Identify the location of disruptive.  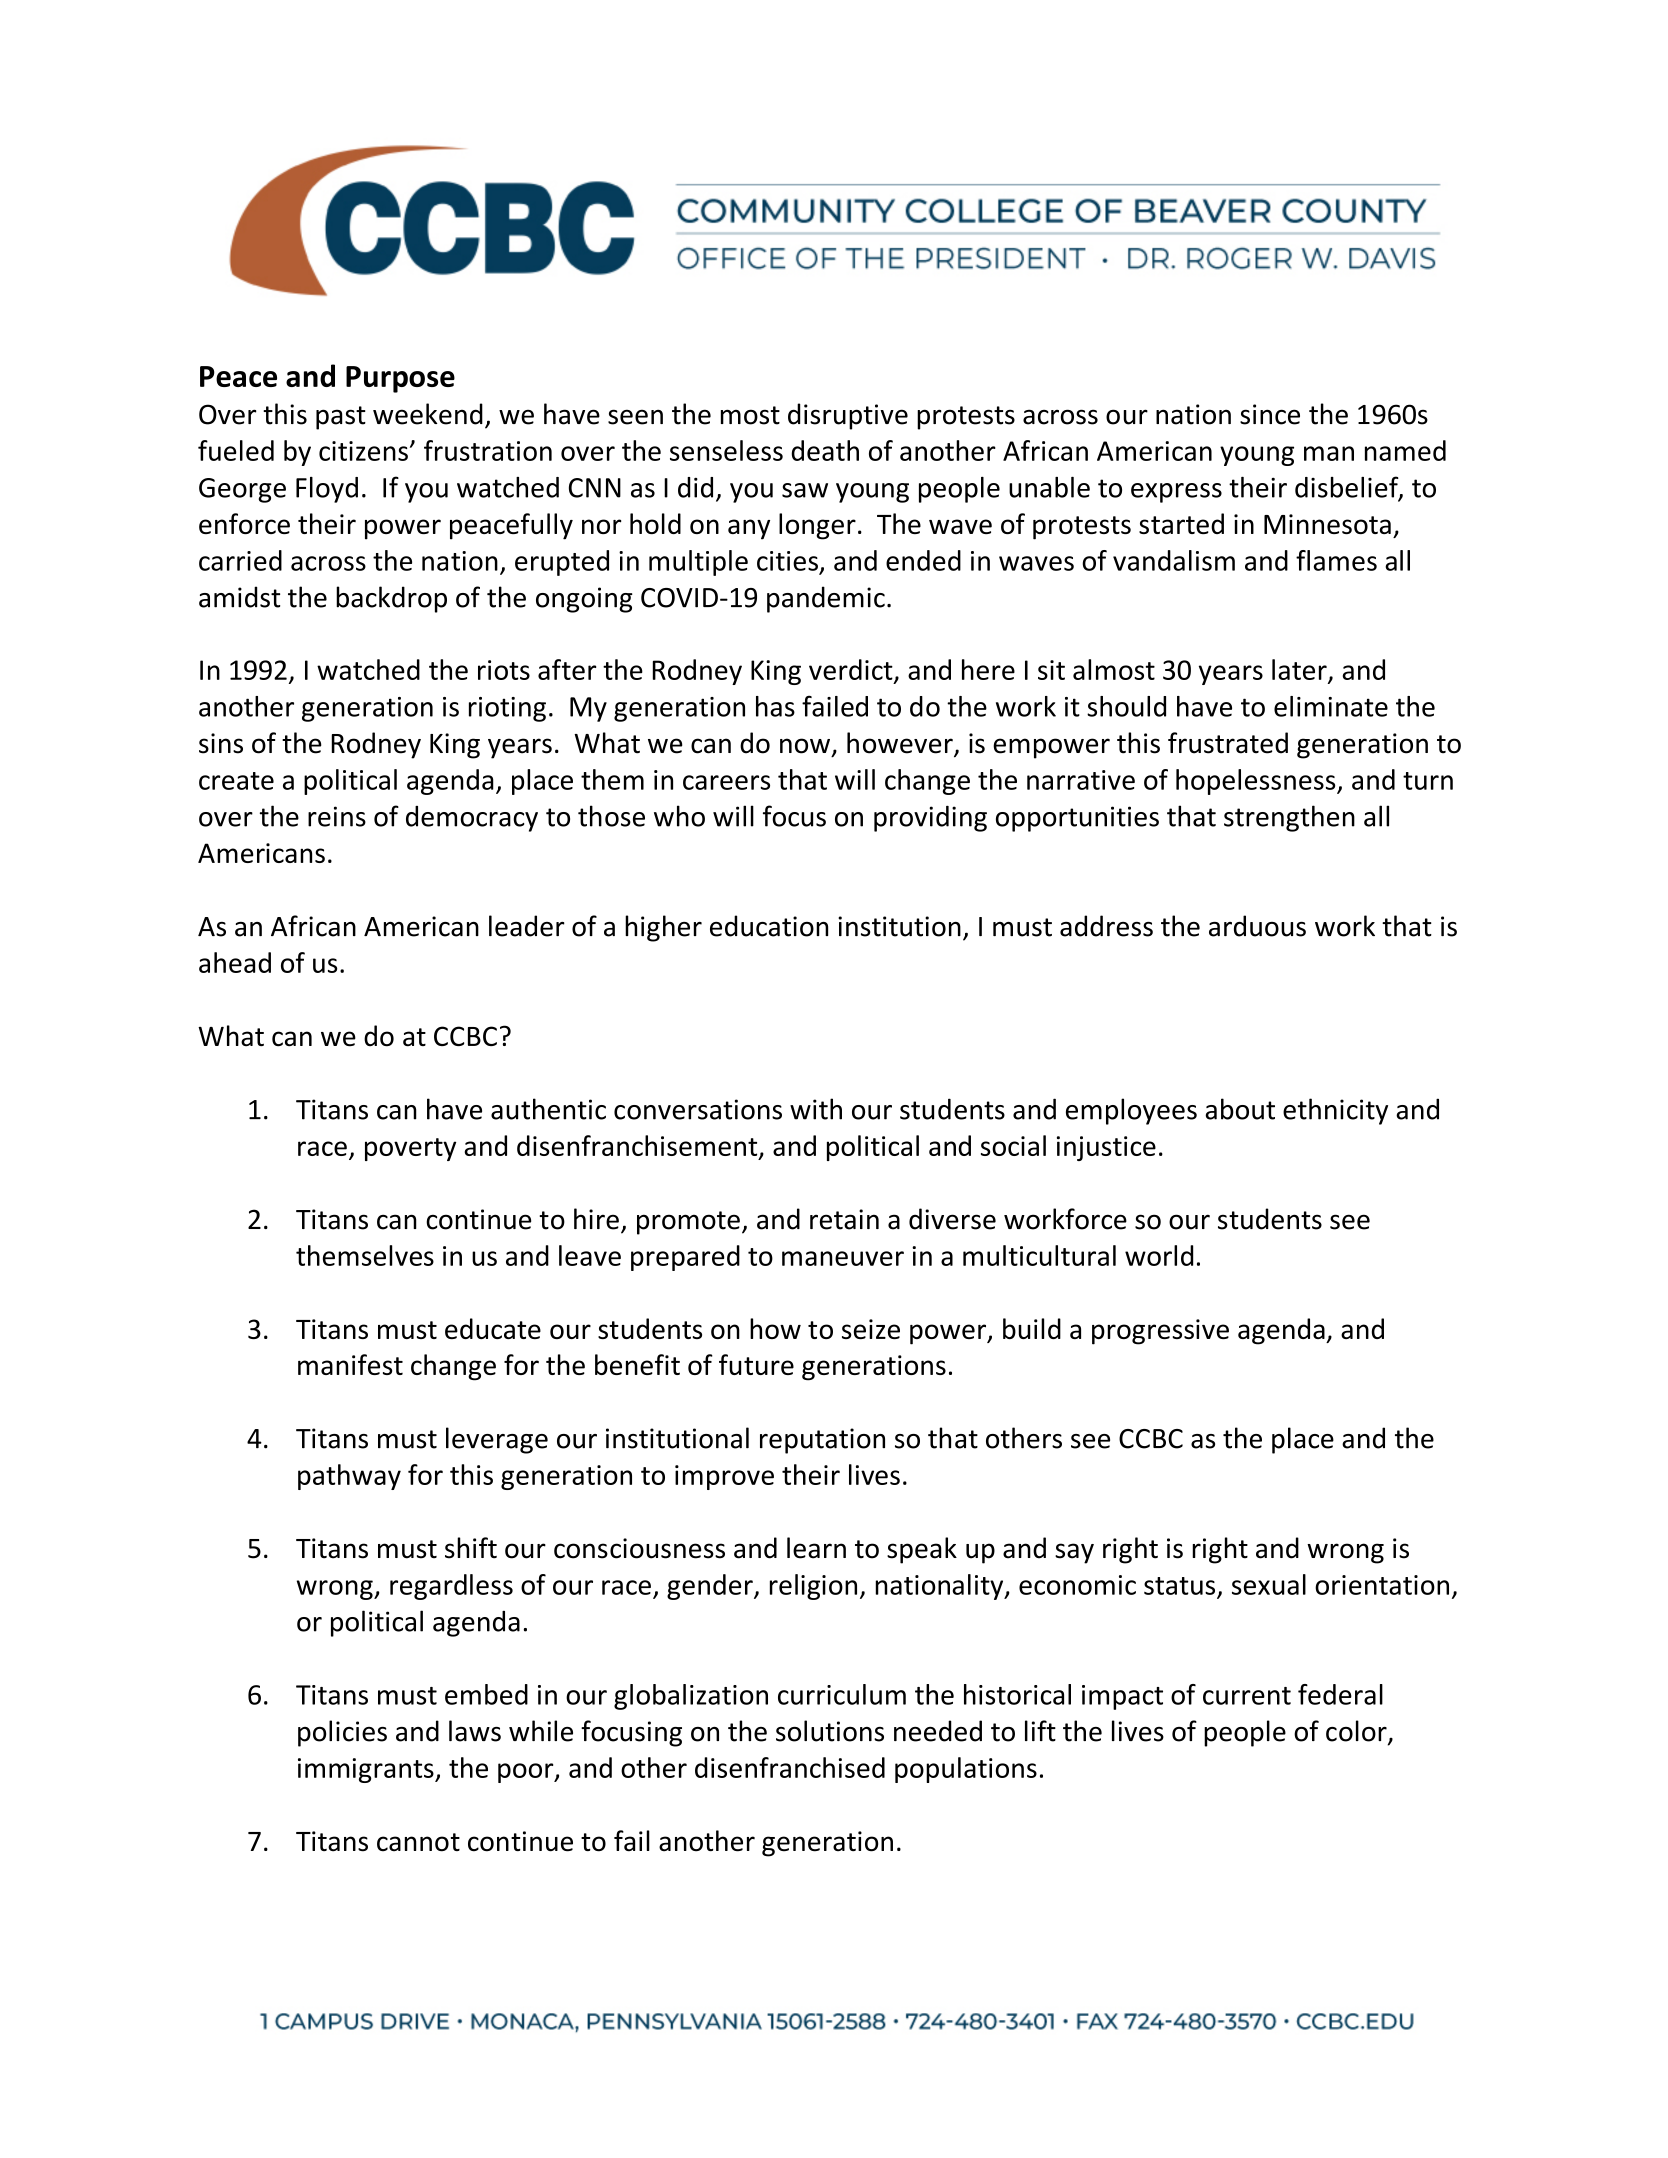
(848, 416).
